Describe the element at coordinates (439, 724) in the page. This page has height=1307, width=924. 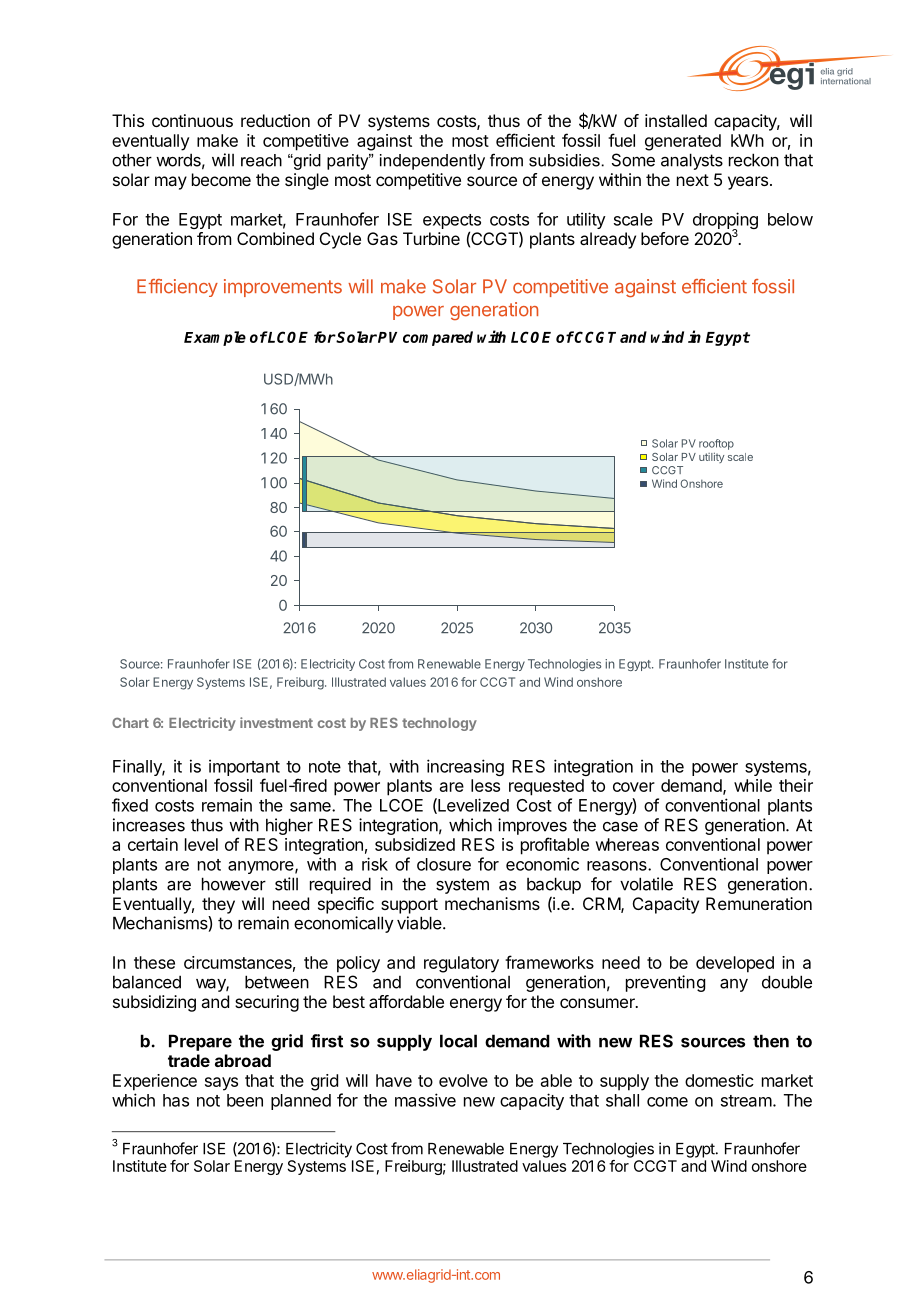
I see `technology` at that location.
